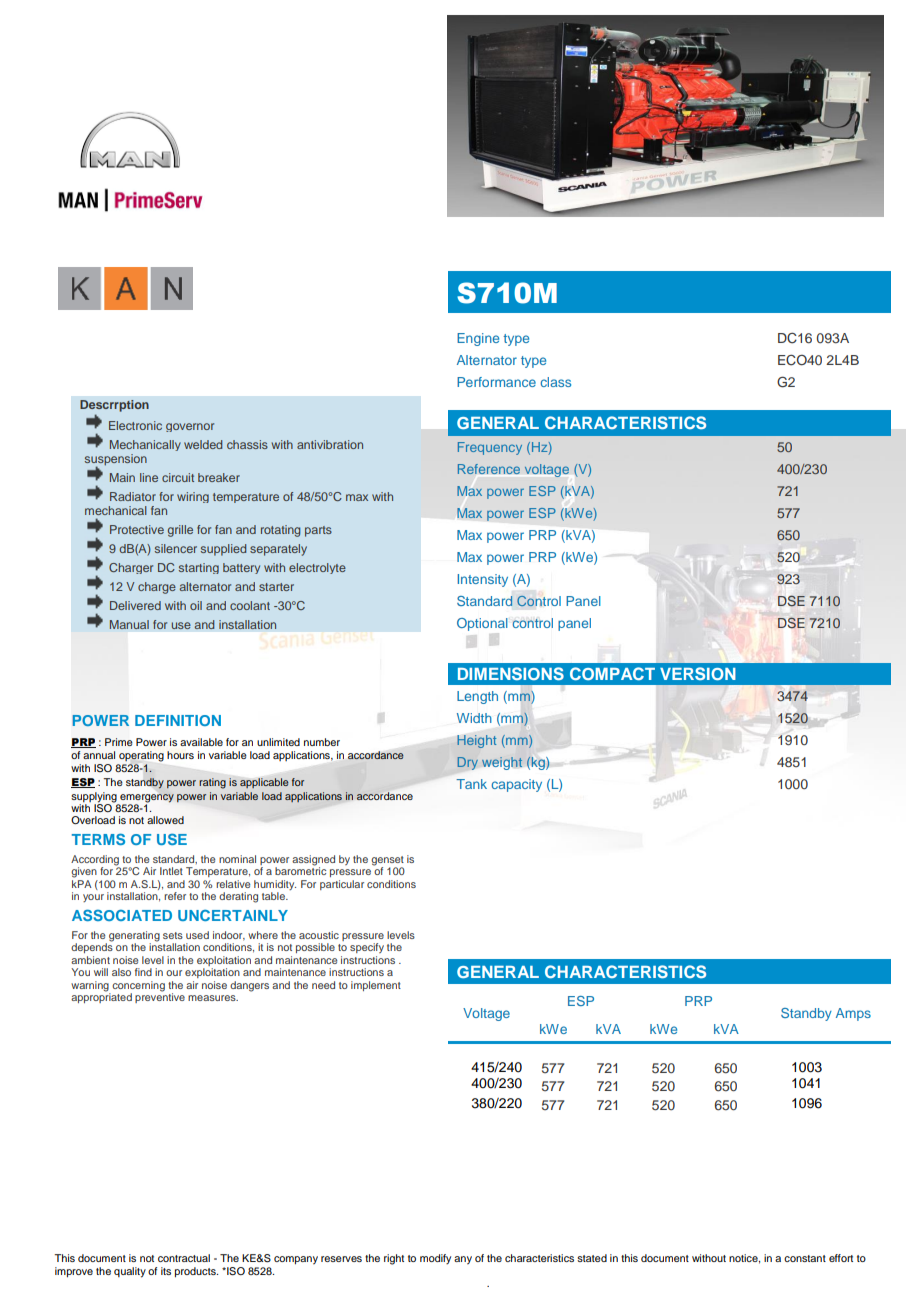  I want to click on VERSION, so click(698, 673).
